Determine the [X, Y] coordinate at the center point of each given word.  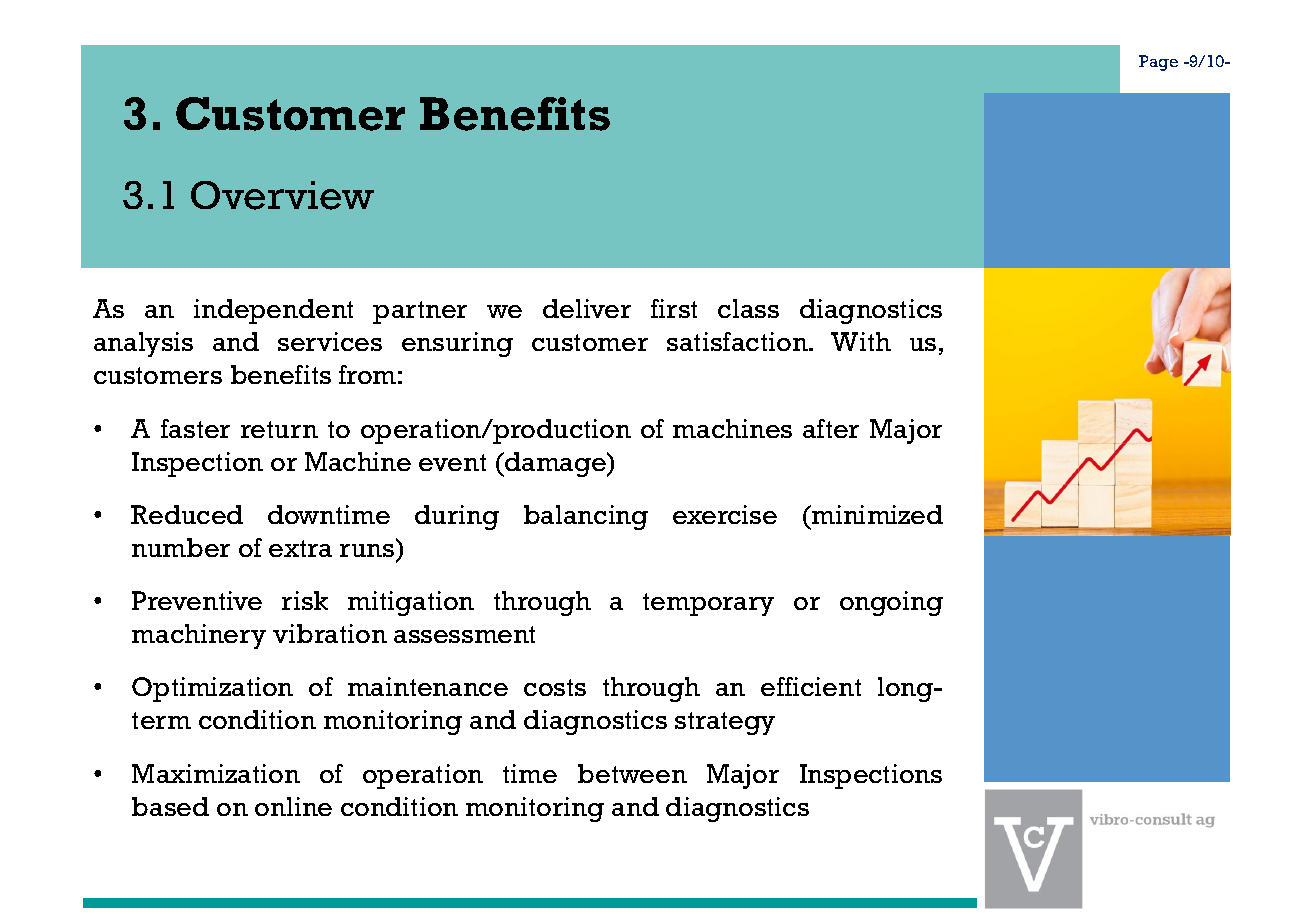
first [674, 308]
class [748, 308]
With [861, 341]
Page [1158, 63]
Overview [282, 195]
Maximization [216, 773]
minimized [876, 514]
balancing [586, 517]
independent [273, 311]
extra [300, 548]
